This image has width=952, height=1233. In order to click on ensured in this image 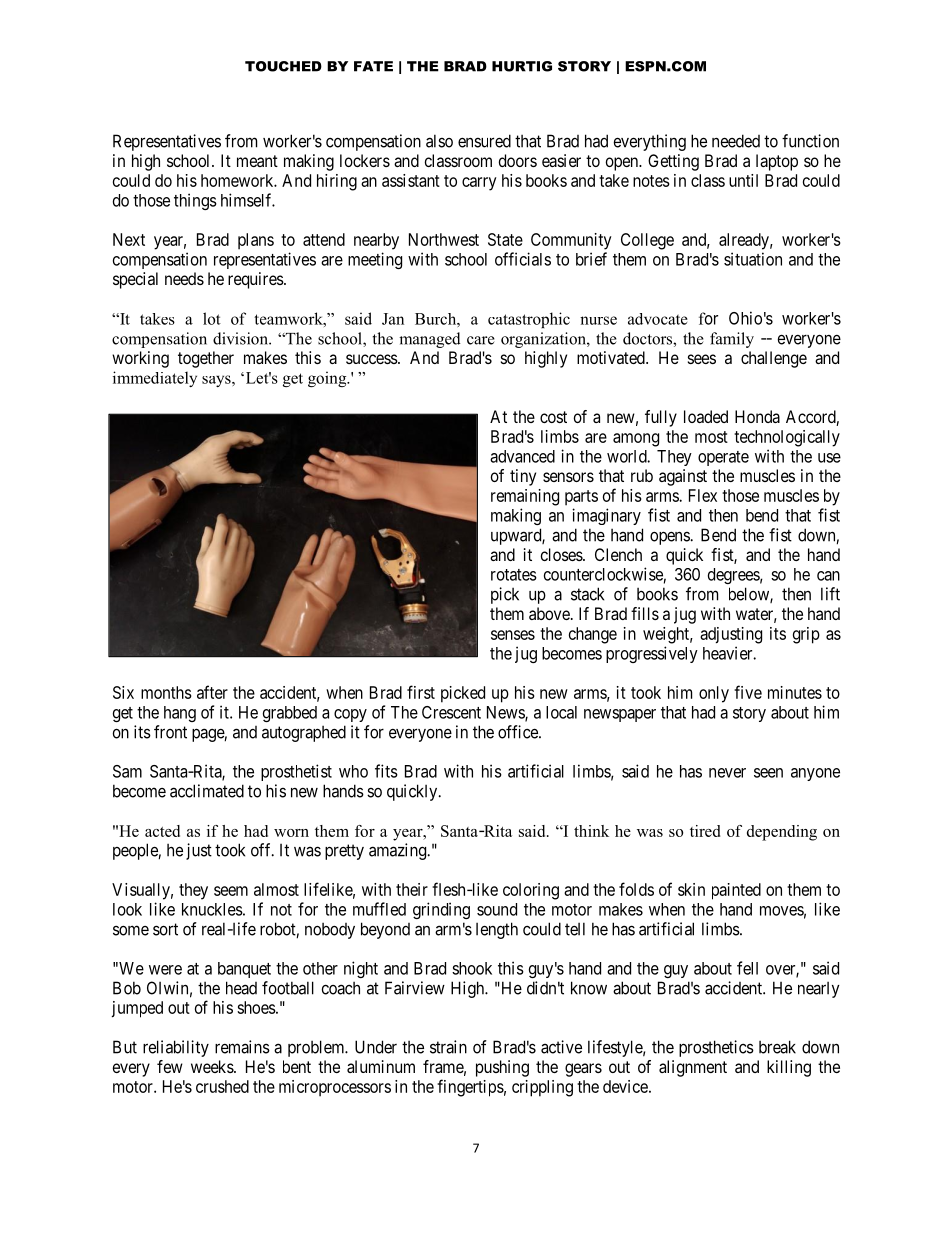, I will do `click(484, 141)`.
